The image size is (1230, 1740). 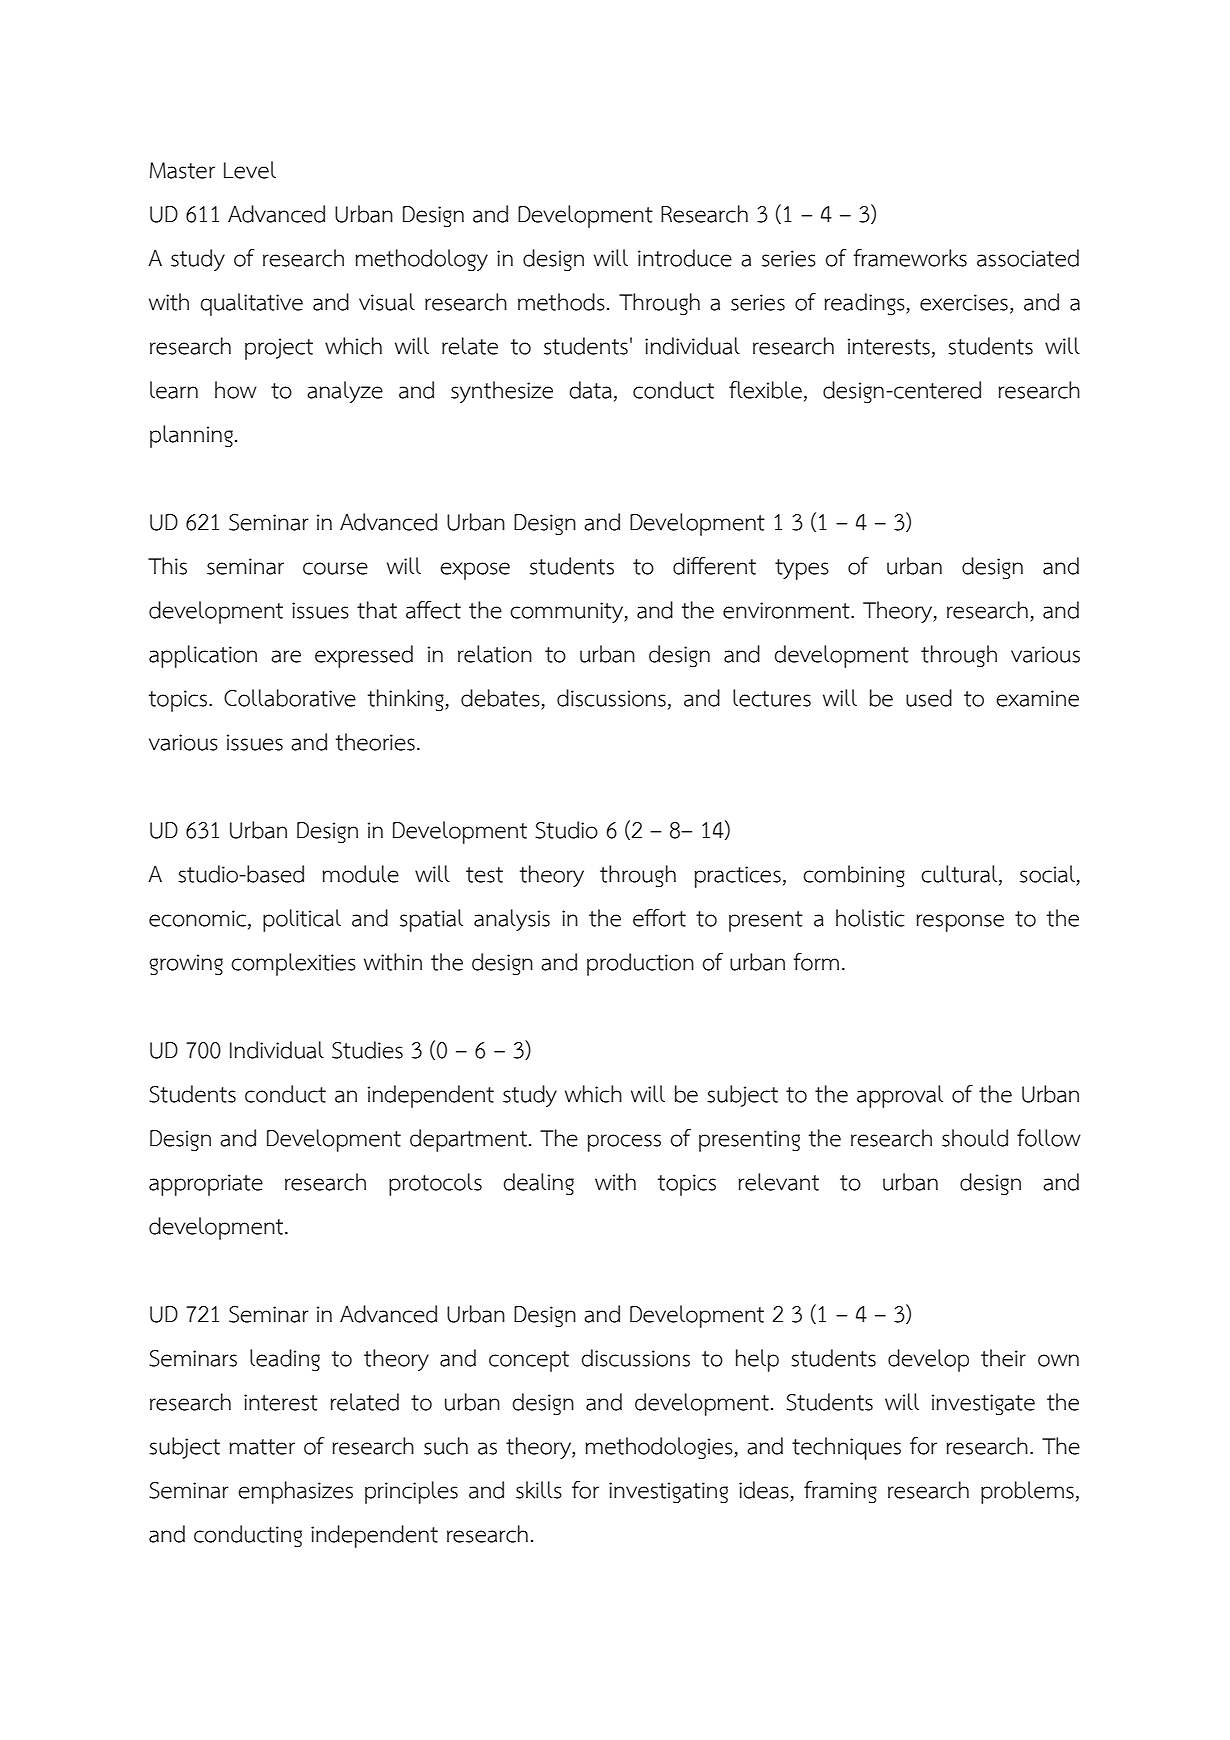 I want to click on methodologies, so click(x=660, y=1448).
